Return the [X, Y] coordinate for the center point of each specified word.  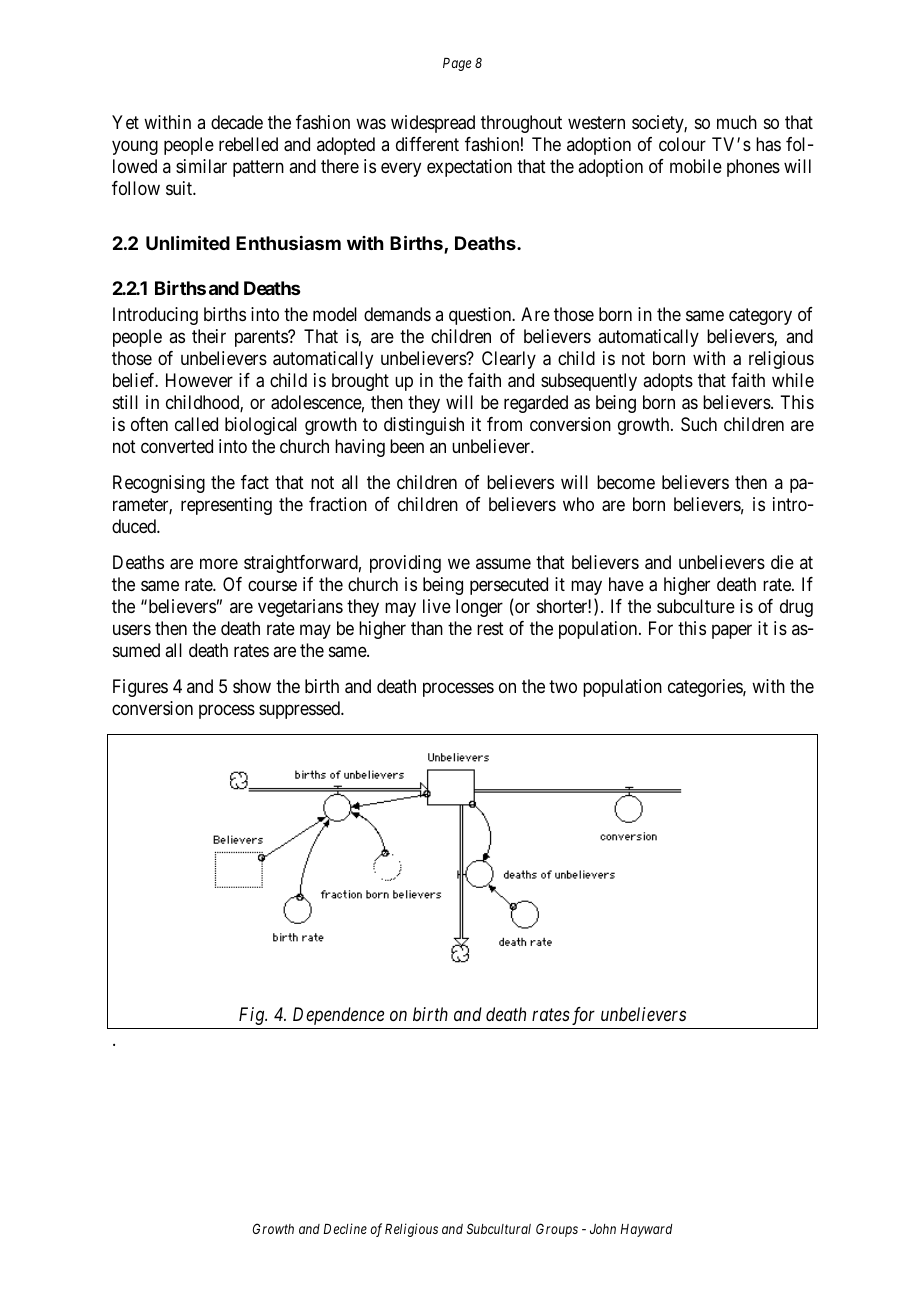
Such [699, 424]
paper [732, 632]
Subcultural [499, 1228]
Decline [345, 1228]
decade [237, 122]
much [737, 122]
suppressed [301, 710]
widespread [433, 124]
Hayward [646, 1230]
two [563, 687]
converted [177, 446]
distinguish [424, 426]
